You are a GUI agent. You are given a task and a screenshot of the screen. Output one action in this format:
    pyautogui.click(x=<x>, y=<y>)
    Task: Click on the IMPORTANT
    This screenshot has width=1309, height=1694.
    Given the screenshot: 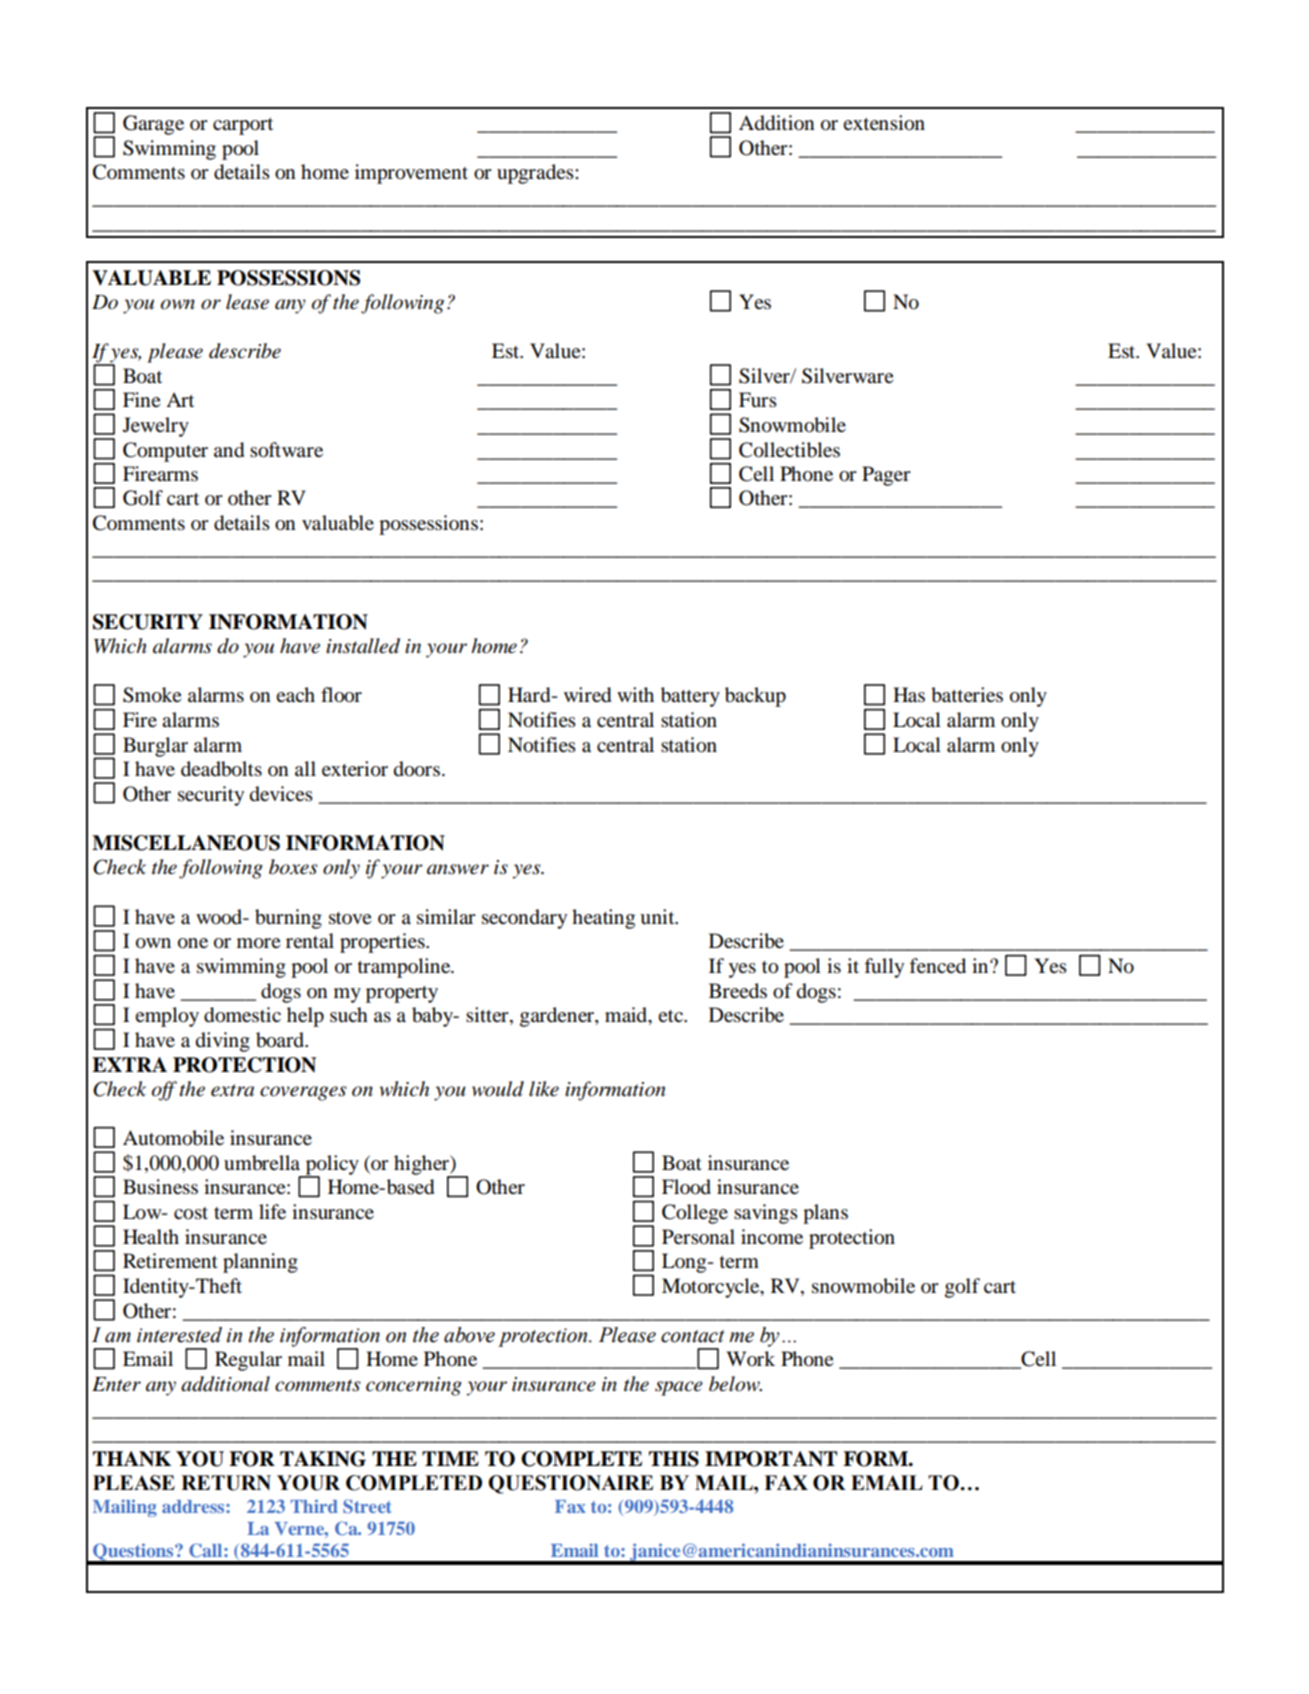 What is the action you would take?
    pyautogui.click(x=771, y=1459)
